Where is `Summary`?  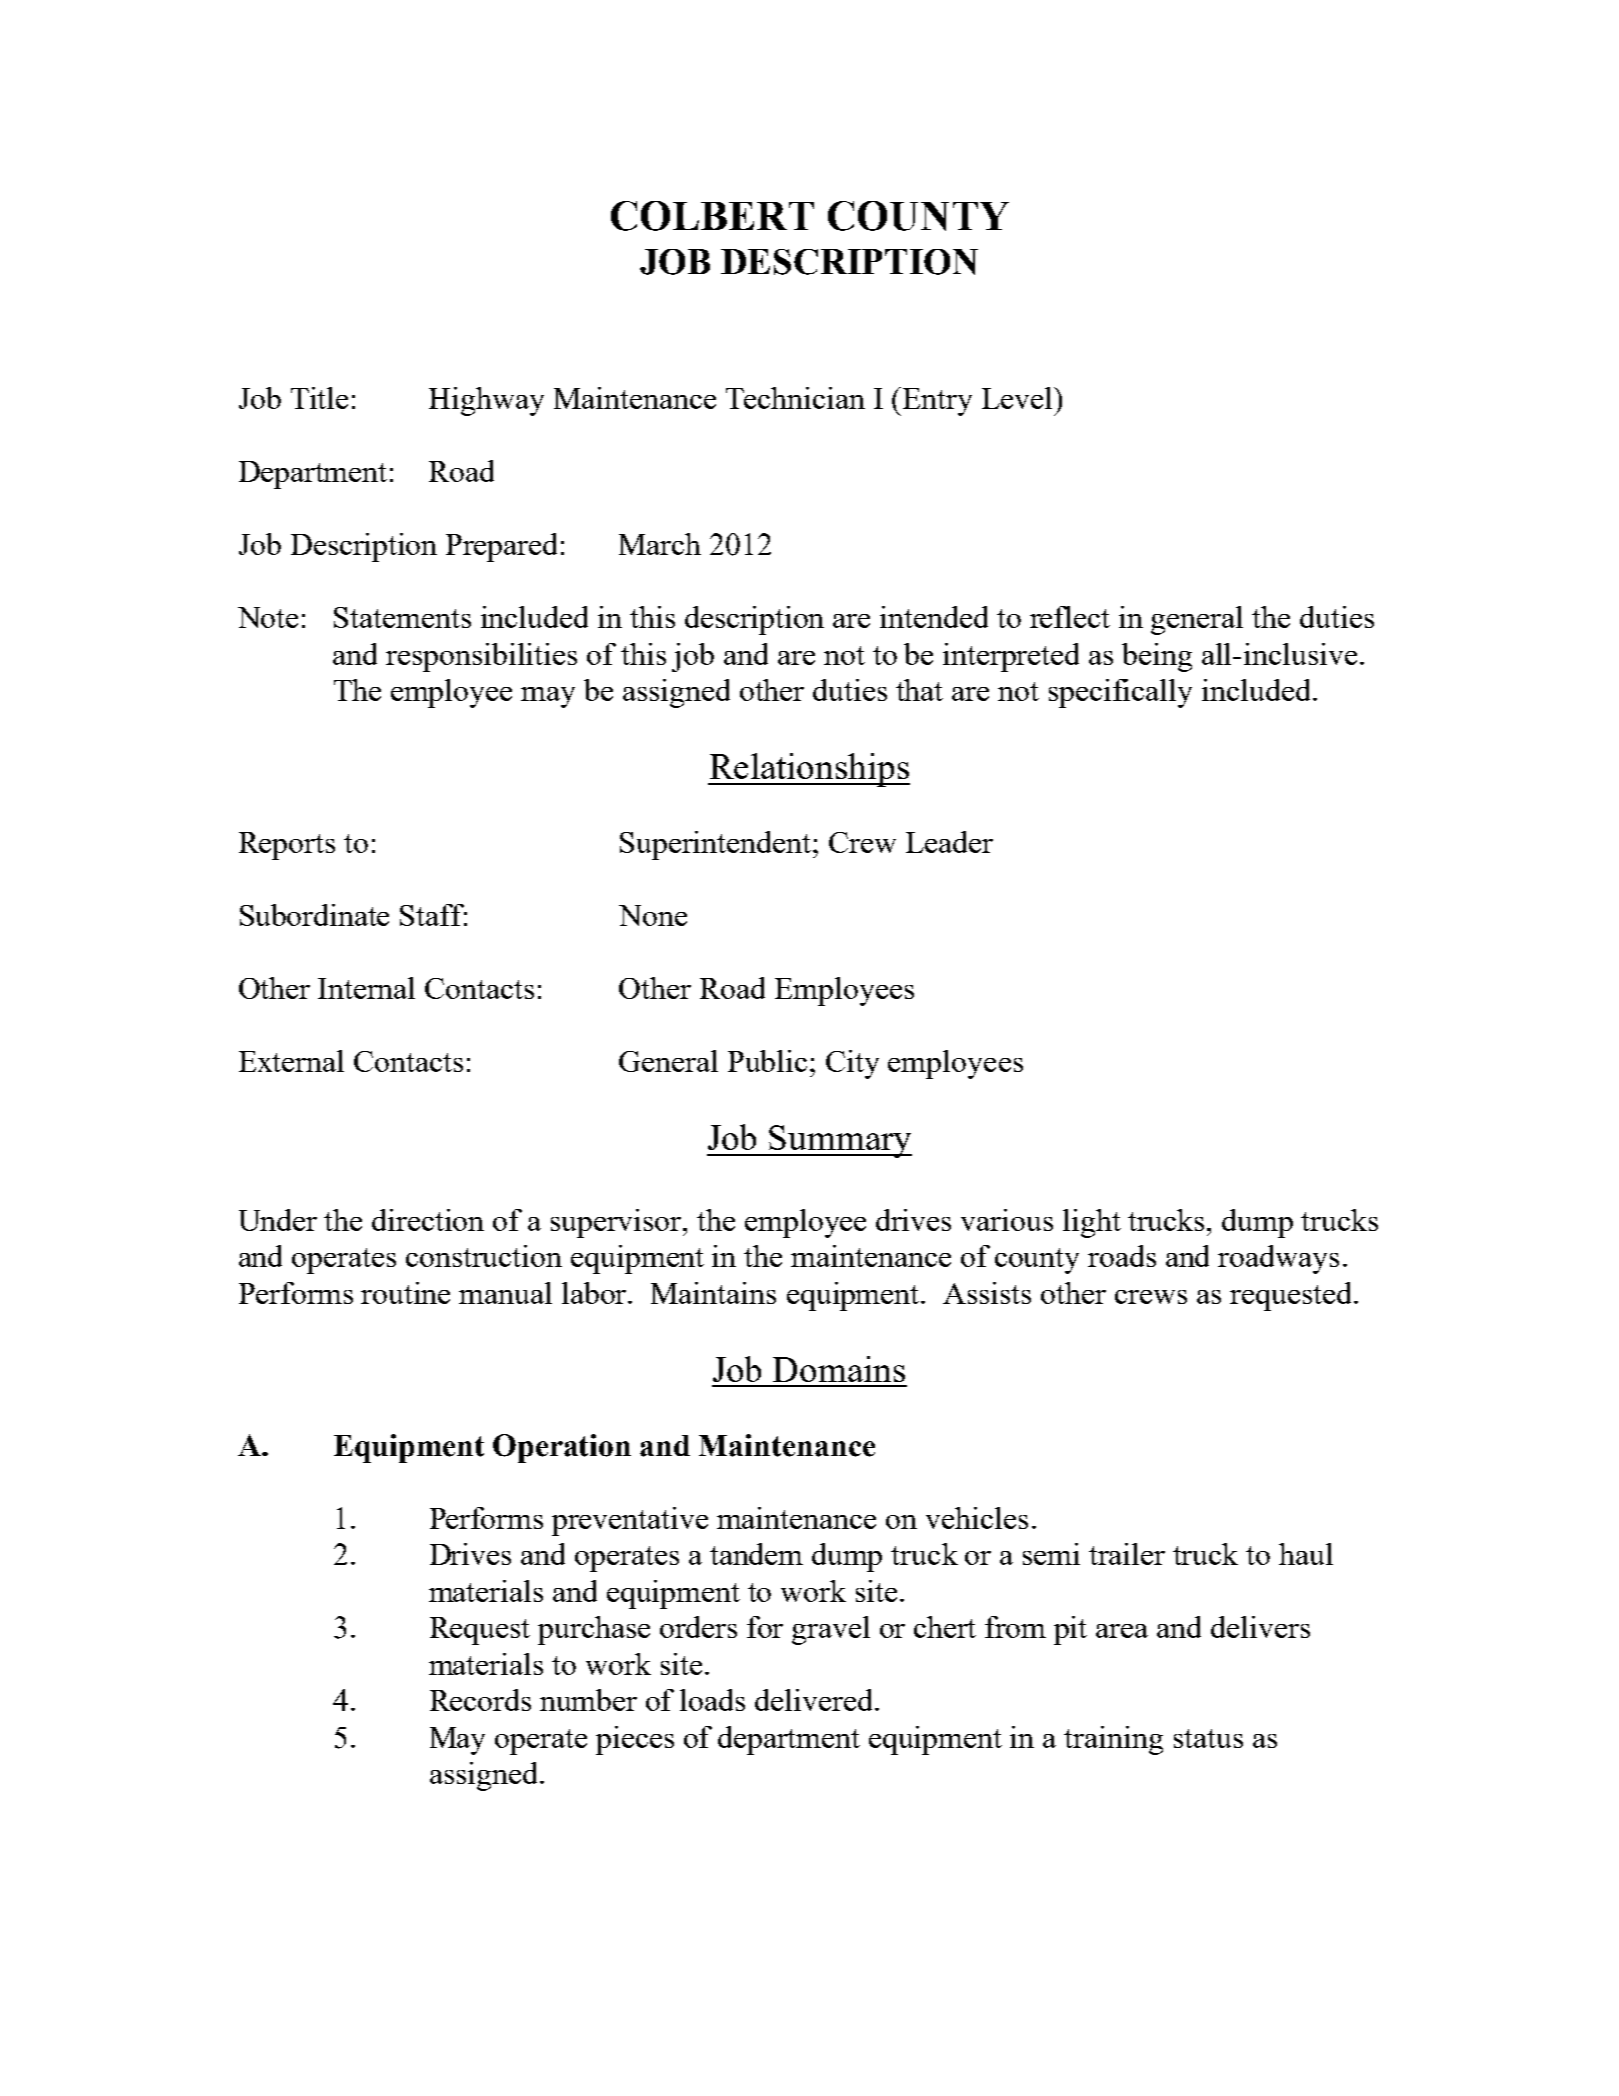 Summary is located at coordinates (840, 1141).
